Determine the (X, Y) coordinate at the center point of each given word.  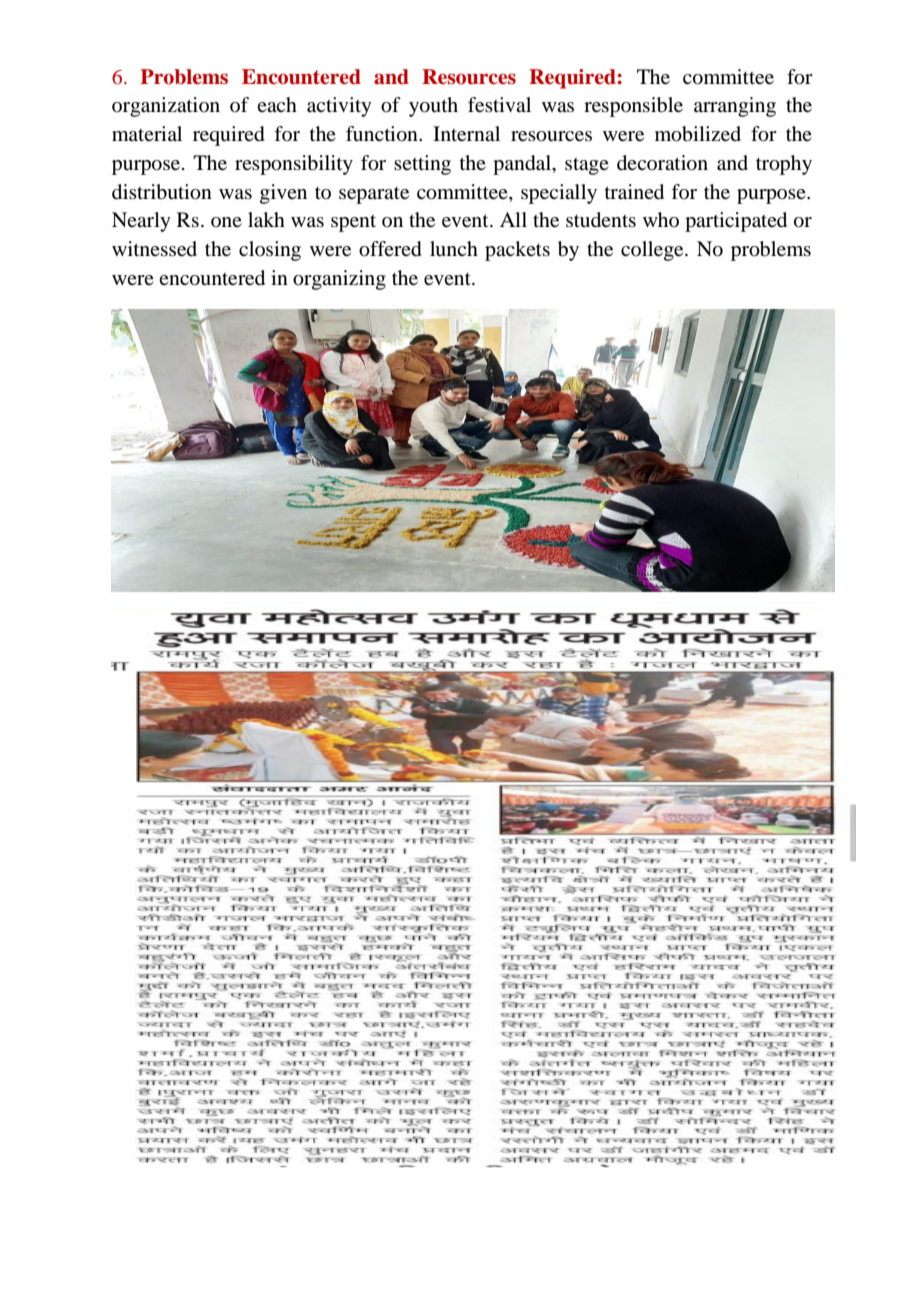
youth (433, 107)
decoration (662, 163)
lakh (266, 220)
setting (422, 165)
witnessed (154, 249)
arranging (735, 107)
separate (374, 195)
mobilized (698, 134)
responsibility (294, 165)
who (661, 219)
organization (166, 107)
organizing (339, 280)
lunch (454, 249)
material (147, 133)
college (653, 251)
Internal (466, 134)
